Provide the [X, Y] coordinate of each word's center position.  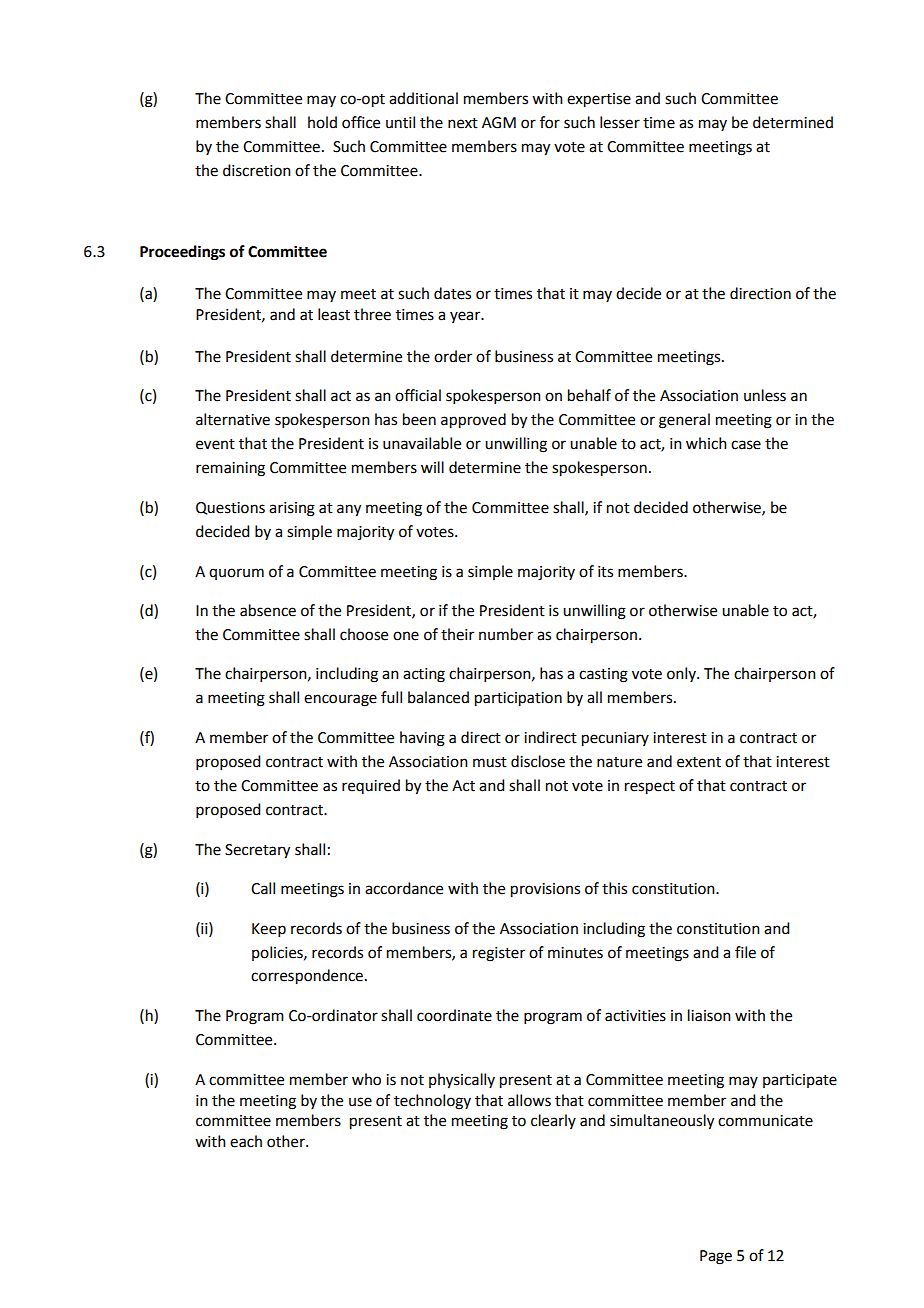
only [682, 674]
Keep [269, 930]
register [499, 954]
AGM [499, 123]
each [246, 1141]
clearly [553, 1121]
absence [268, 610]
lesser [620, 122]
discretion [257, 170]
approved [473, 421]
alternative [233, 419]
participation [518, 699]
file [745, 952]
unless [765, 395]
